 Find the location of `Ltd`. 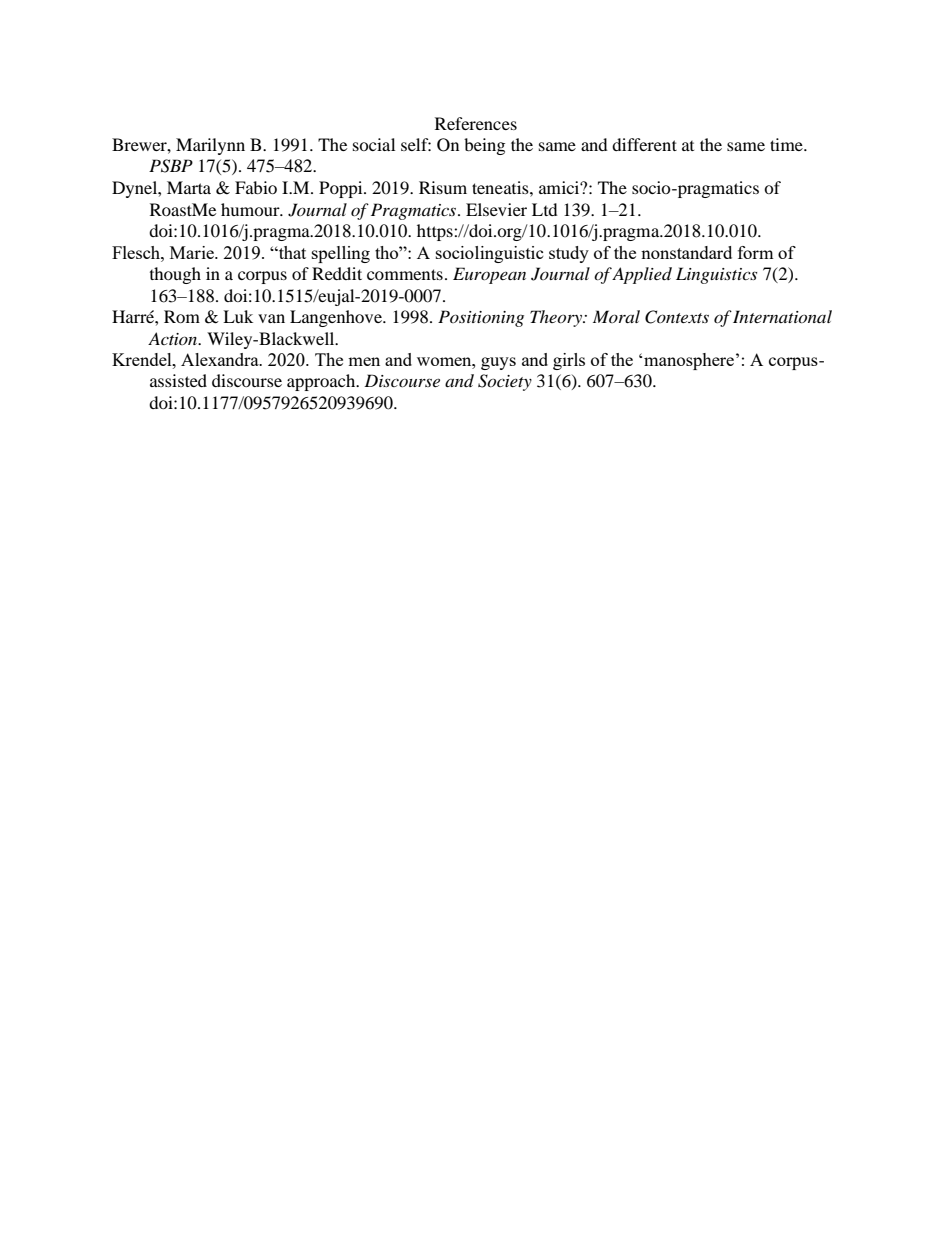

Ltd is located at coordinates (545, 209).
